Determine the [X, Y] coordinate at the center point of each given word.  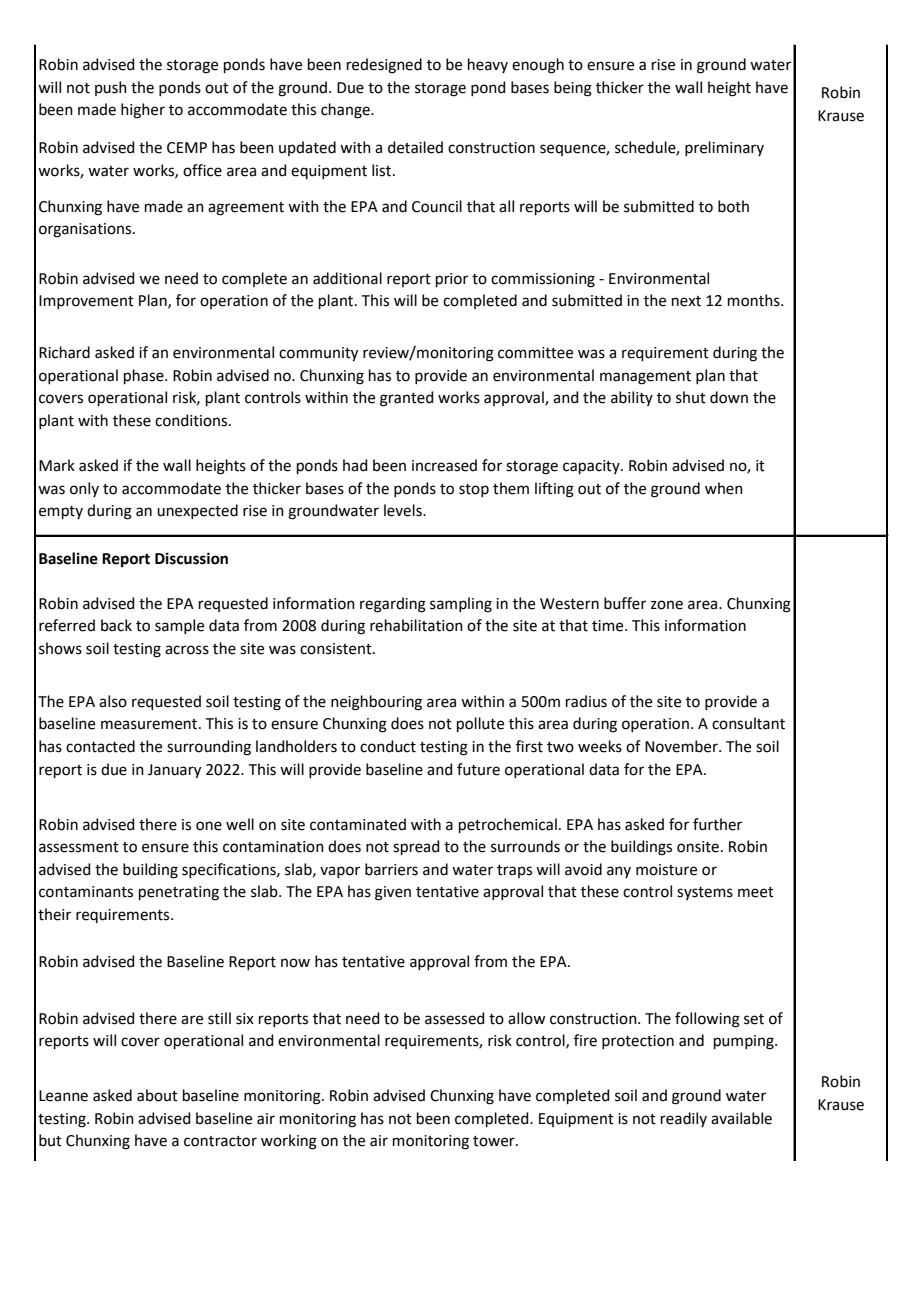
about [157, 1095]
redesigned [384, 66]
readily [684, 1119]
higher [143, 111]
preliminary [724, 148]
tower [495, 1141]
